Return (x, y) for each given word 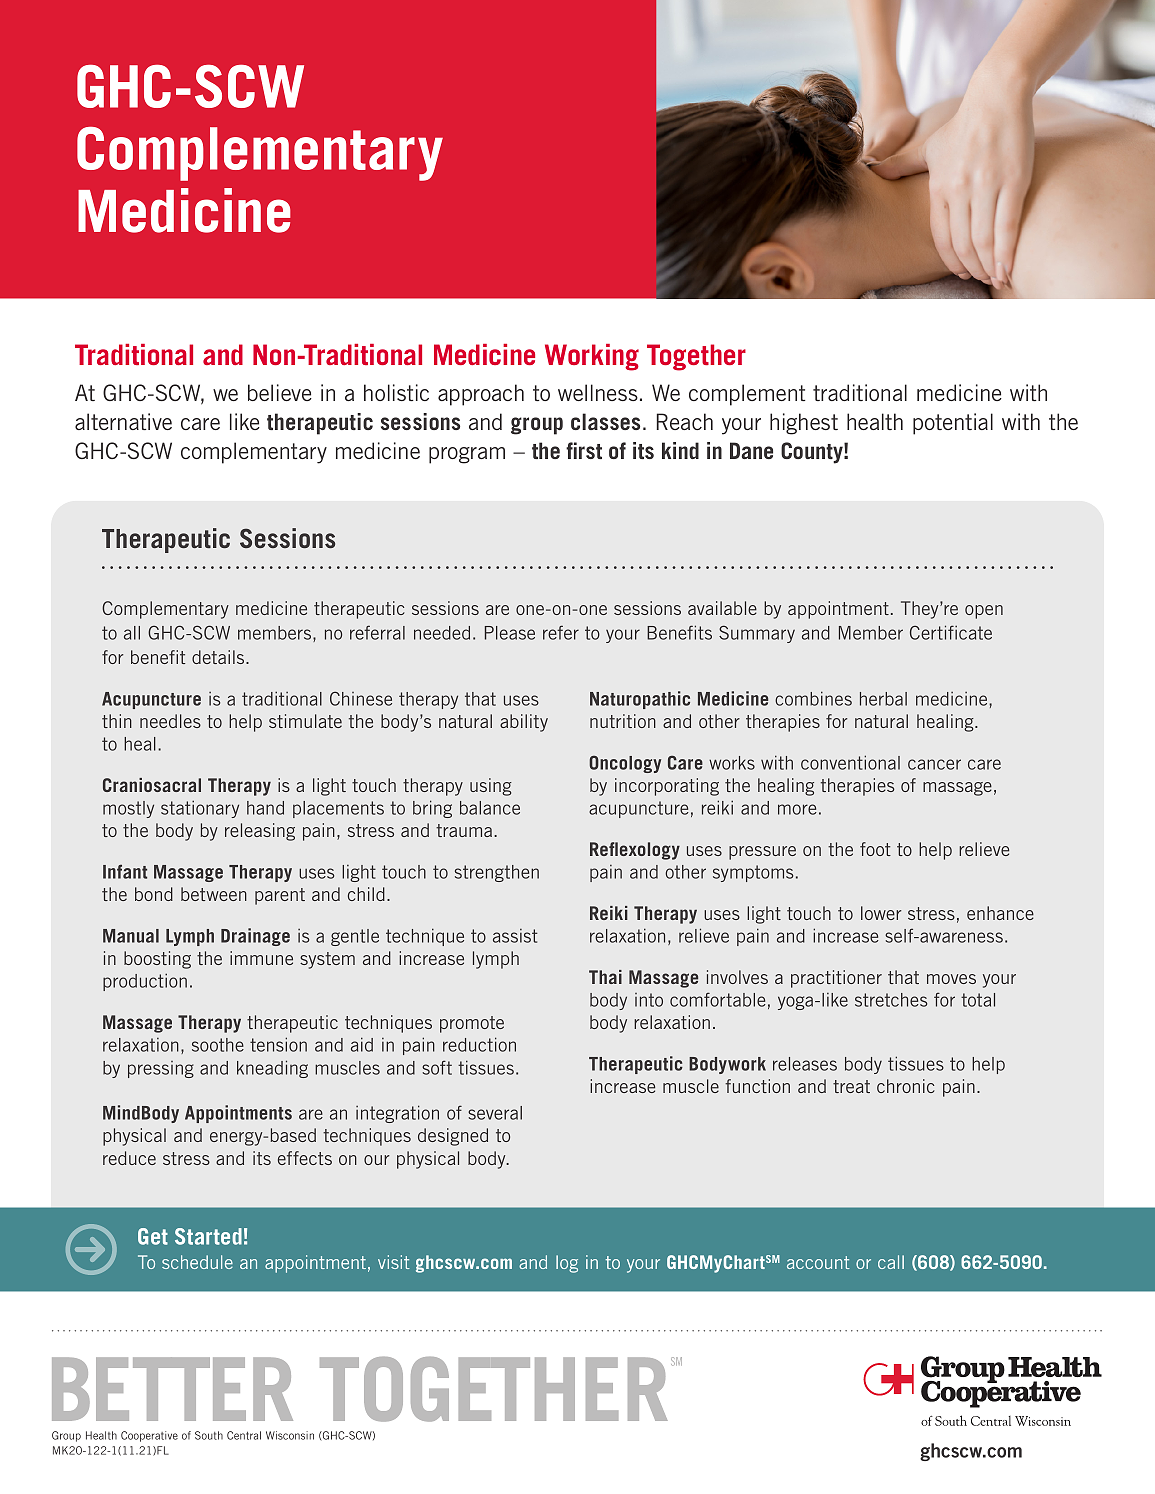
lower (881, 913)
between (214, 894)
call (891, 1262)
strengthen (497, 873)
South (209, 1435)
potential (953, 424)
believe (280, 392)
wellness (598, 392)
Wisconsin (290, 1435)
